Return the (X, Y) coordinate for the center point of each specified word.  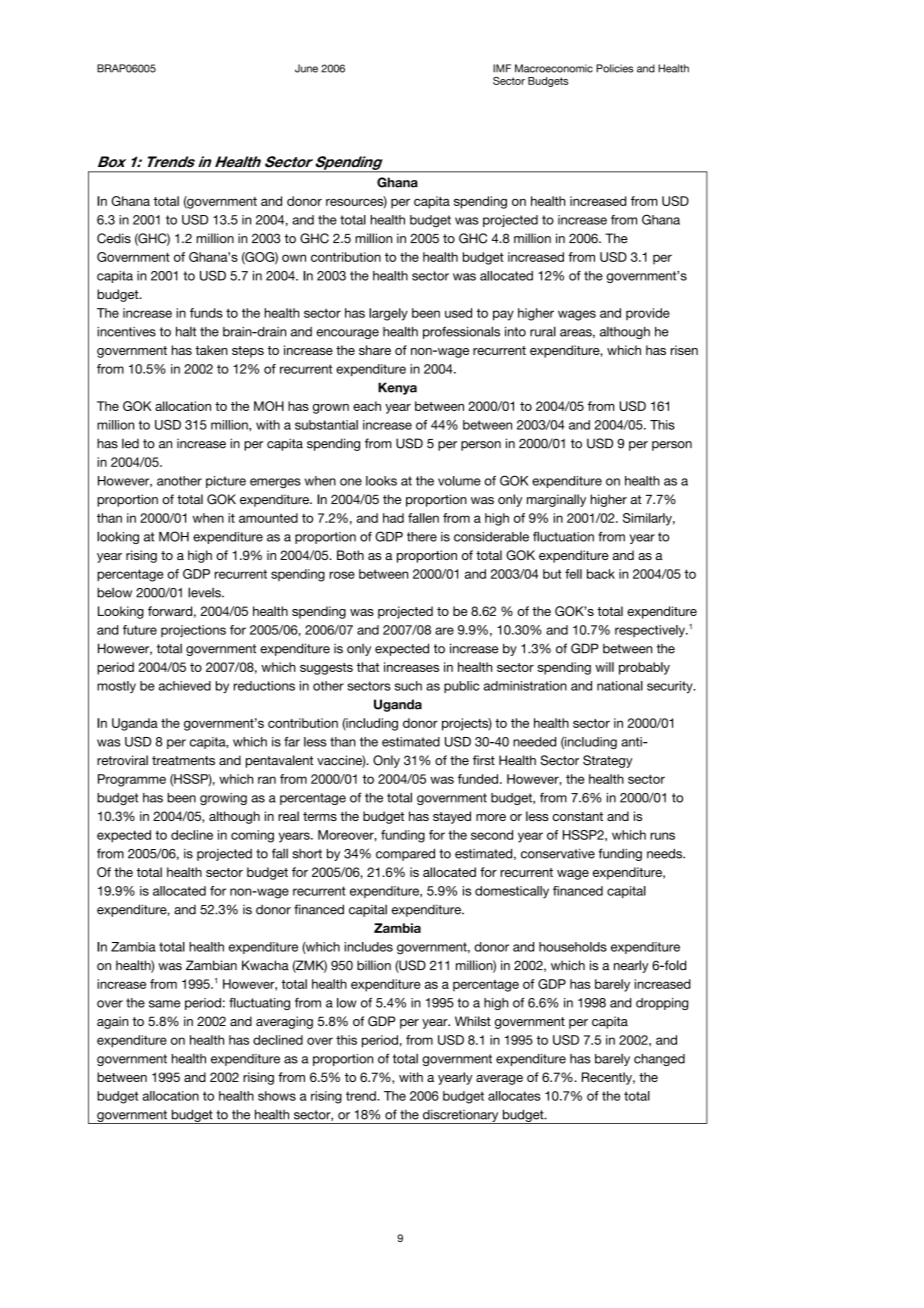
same (164, 1004)
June (306, 68)
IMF (502, 68)
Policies (614, 68)
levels (205, 592)
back (601, 574)
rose (342, 575)
